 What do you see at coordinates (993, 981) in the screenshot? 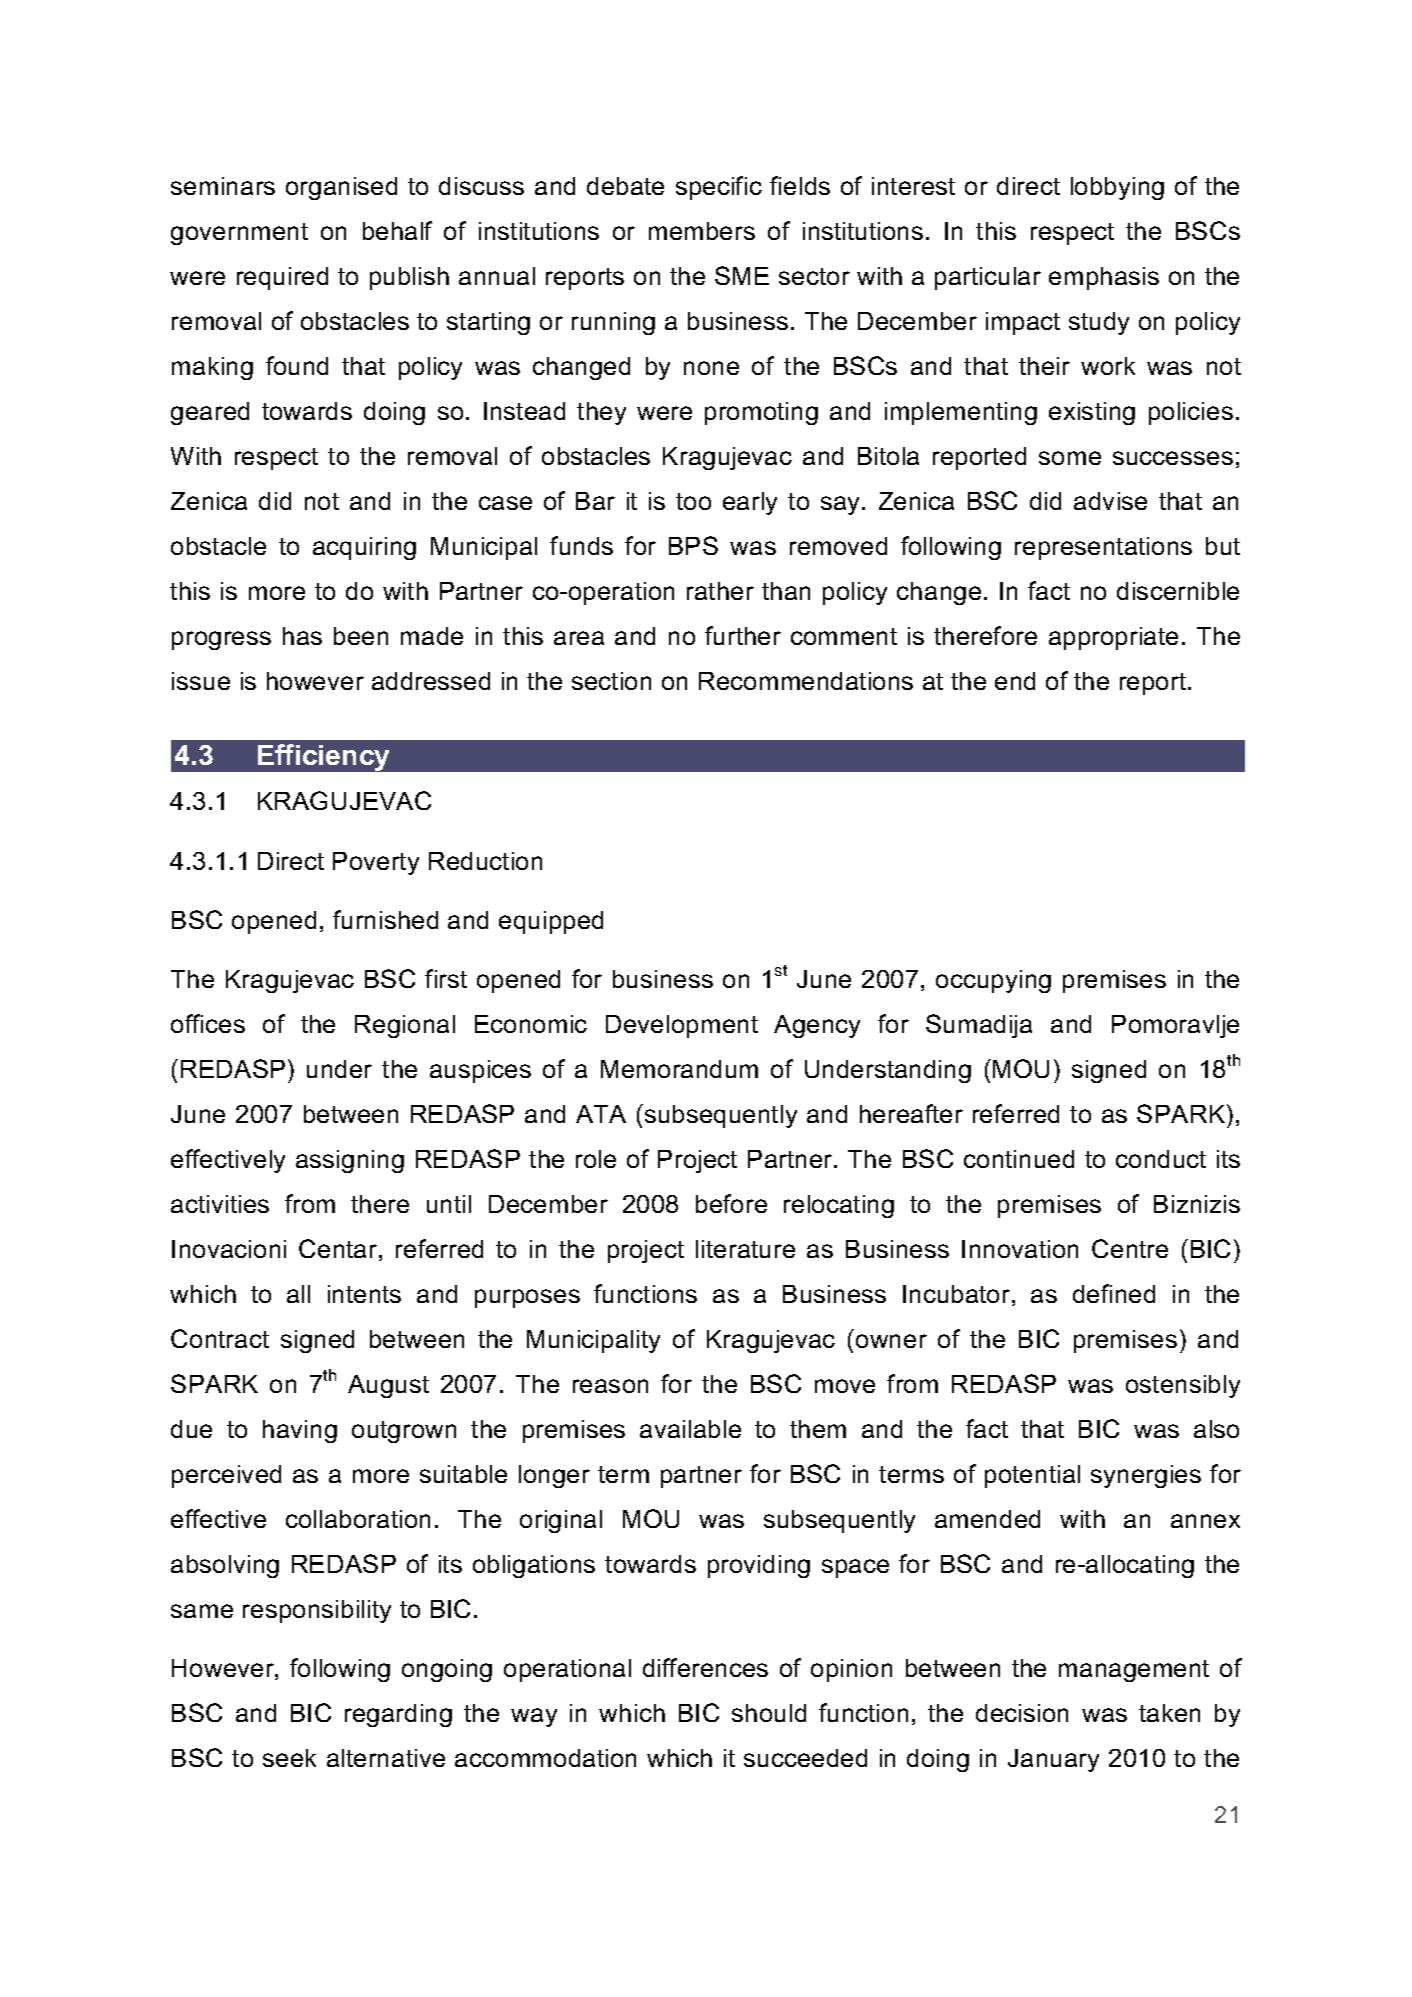
I see `occupying` at bounding box center [993, 981].
